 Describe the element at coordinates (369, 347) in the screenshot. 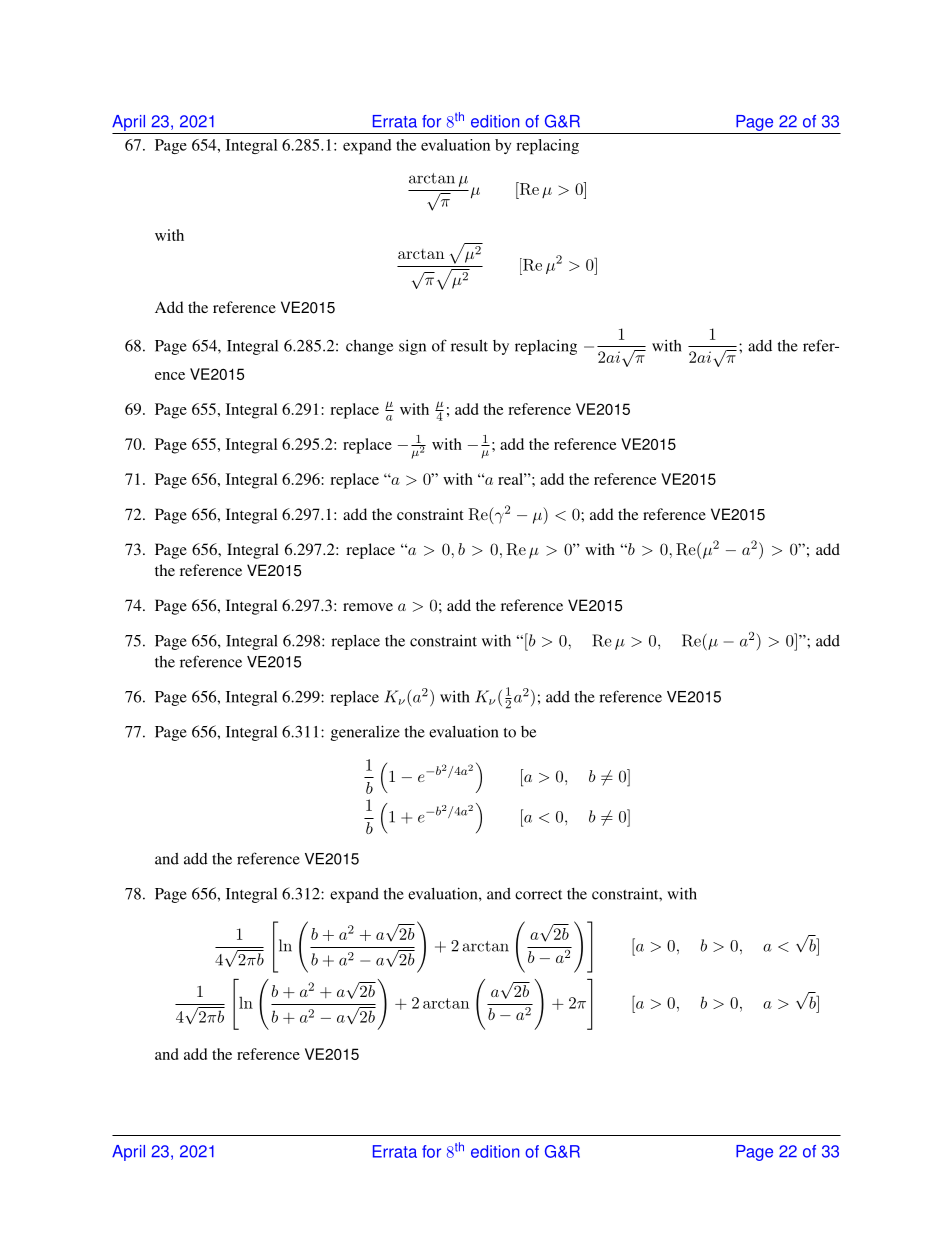

I see `change` at that location.
